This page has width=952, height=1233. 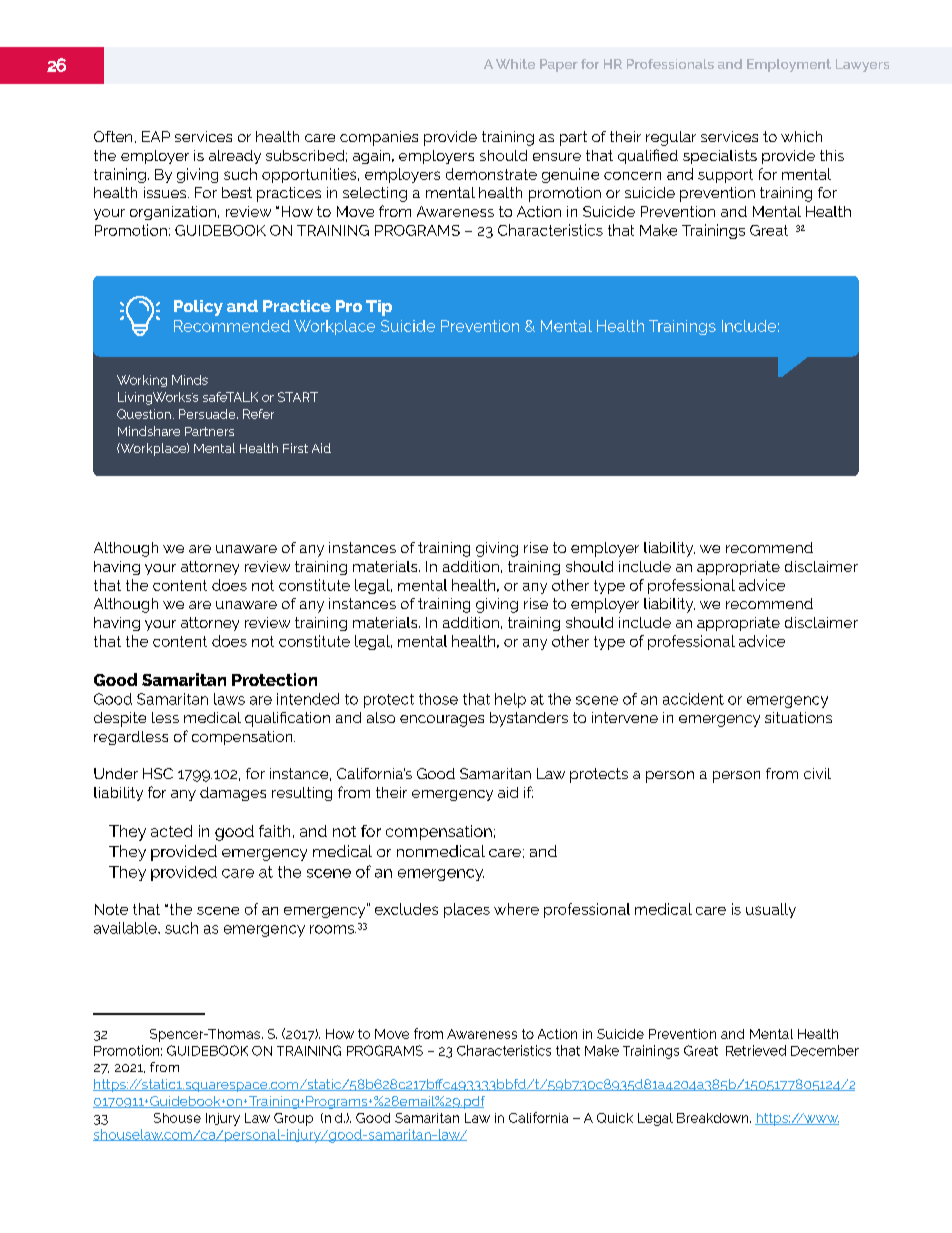 I want to click on usually, so click(x=771, y=910).
